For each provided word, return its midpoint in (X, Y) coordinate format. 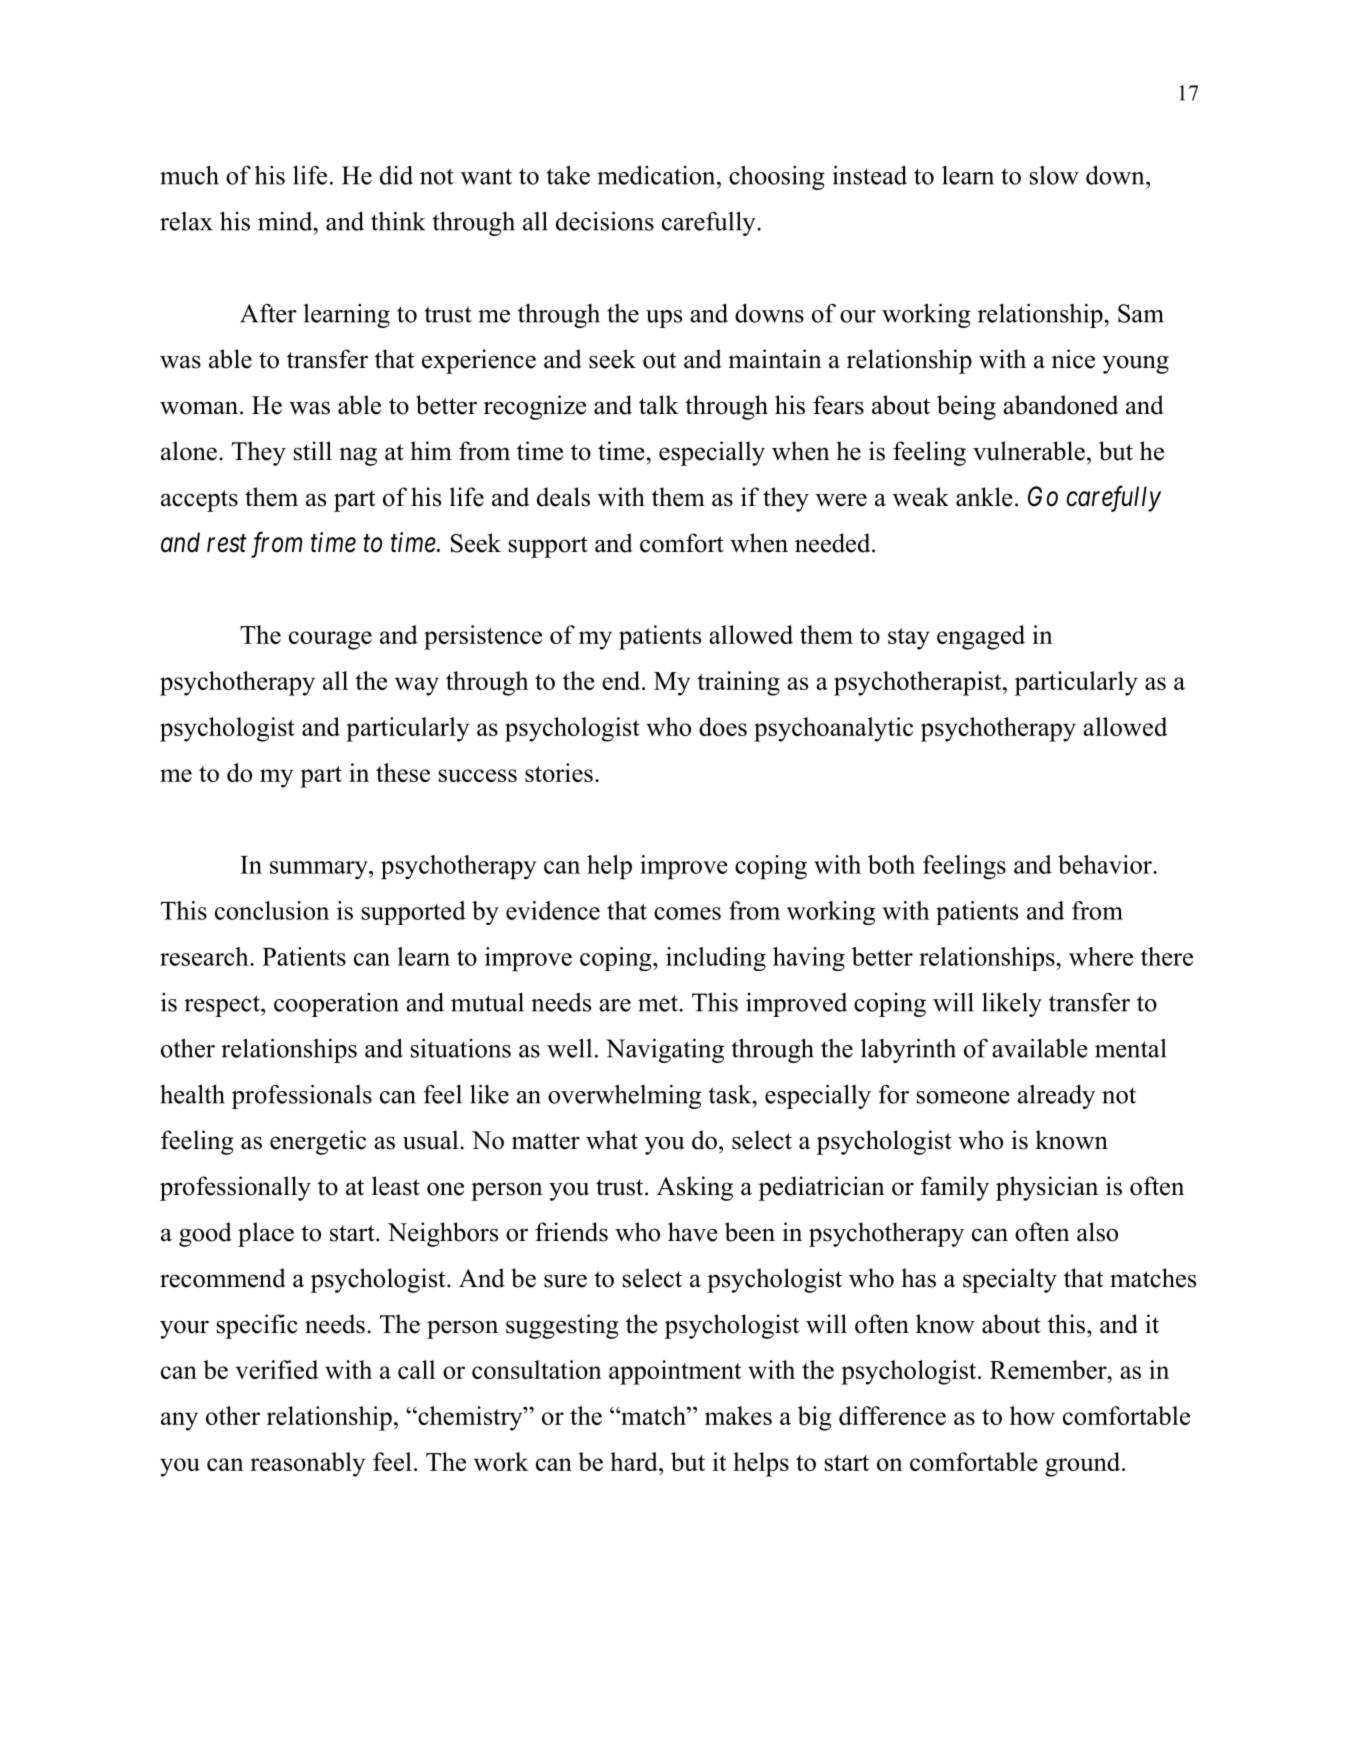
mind (286, 221)
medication (657, 175)
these (403, 772)
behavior (1106, 864)
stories (559, 772)
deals (563, 497)
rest (227, 544)
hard (635, 1461)
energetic (318, 1142)
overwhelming (624, 1096)
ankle (984, 497)
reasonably (307, 1464)
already (1056, 1097)
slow (1054, 175)
